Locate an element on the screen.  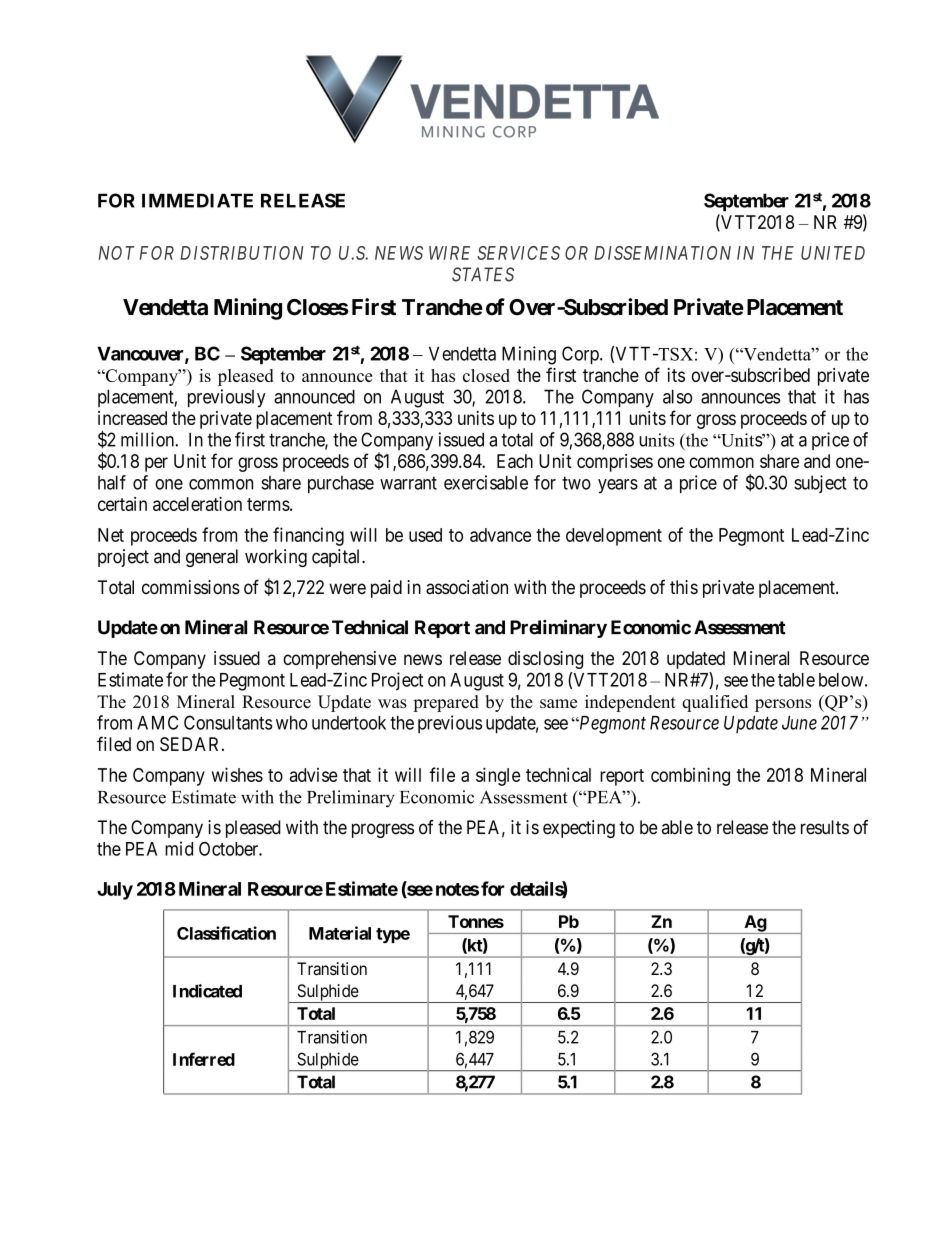
million is located at coordinates (148, 439).
